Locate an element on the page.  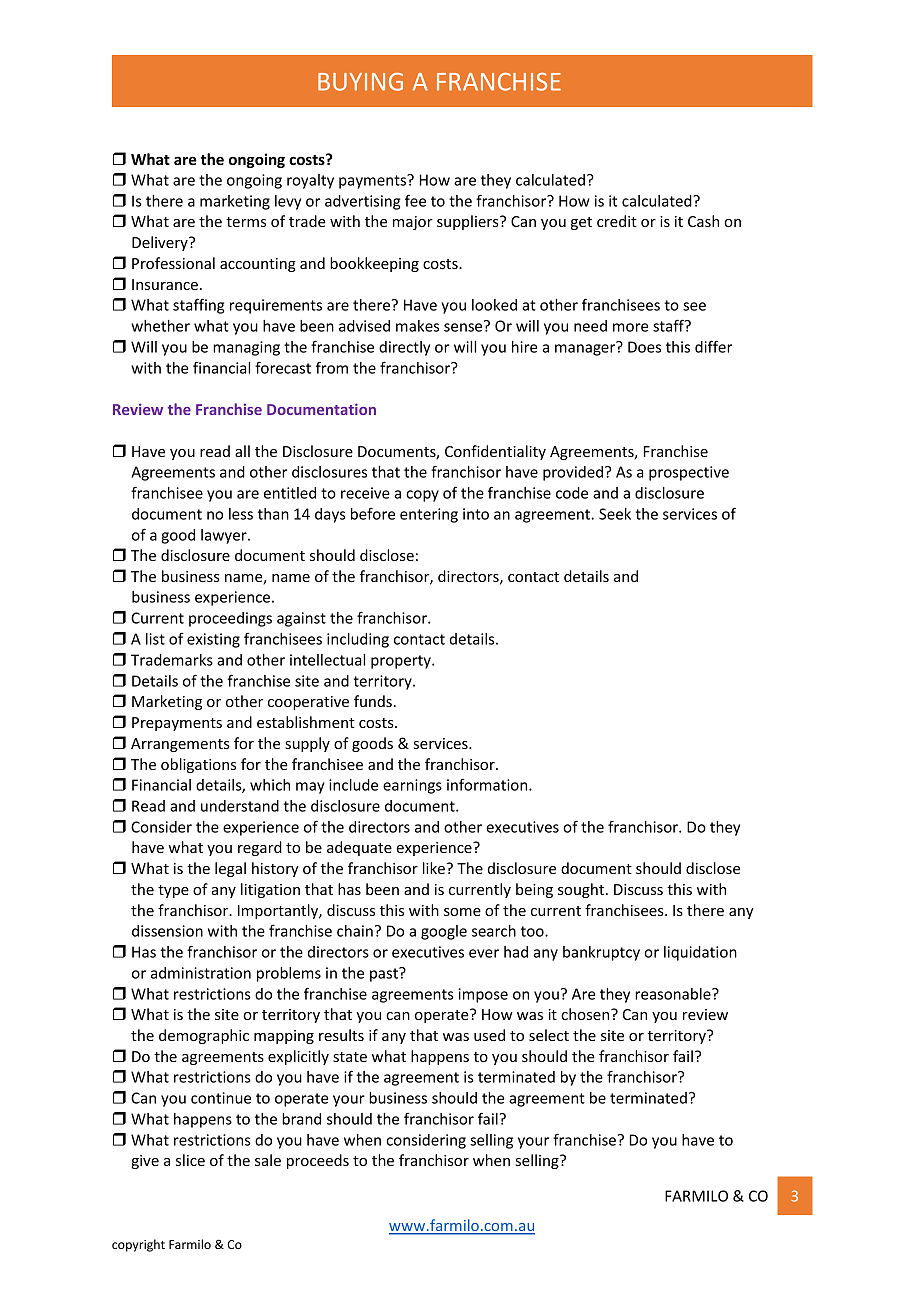
terms is located at coordinates (246, 222).
